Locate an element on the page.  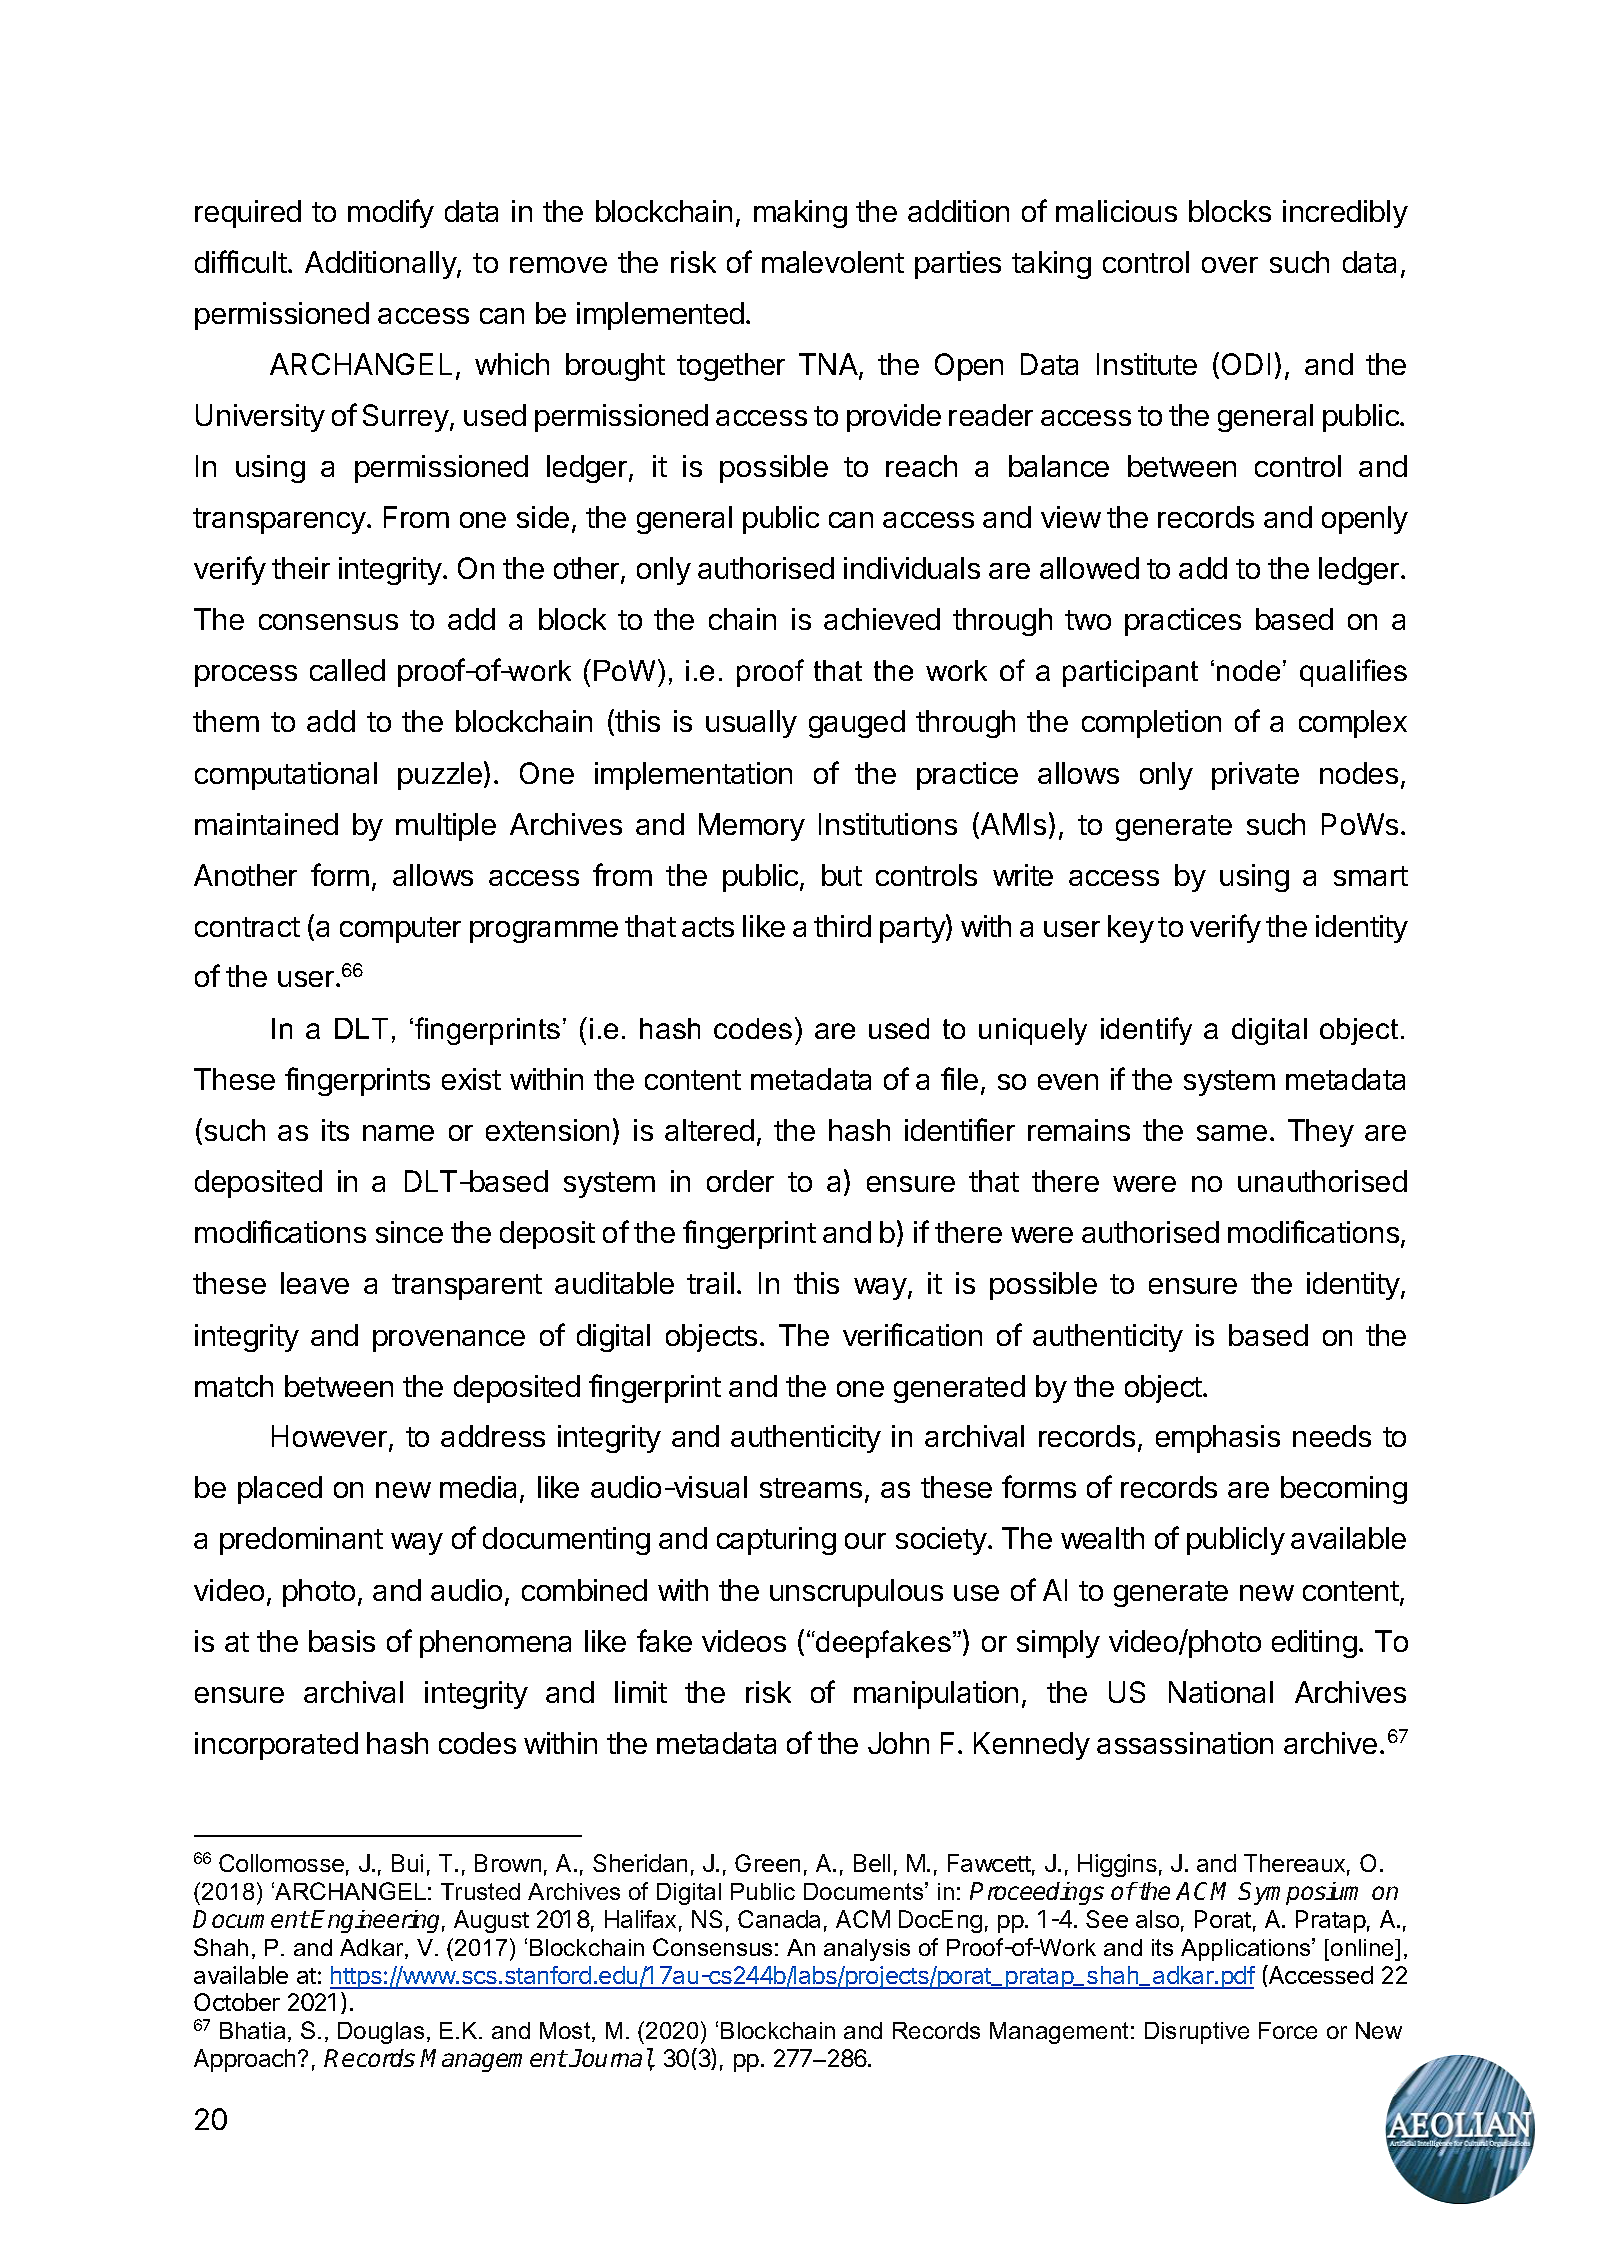
malevolent is located at coordinates (833, 262).
